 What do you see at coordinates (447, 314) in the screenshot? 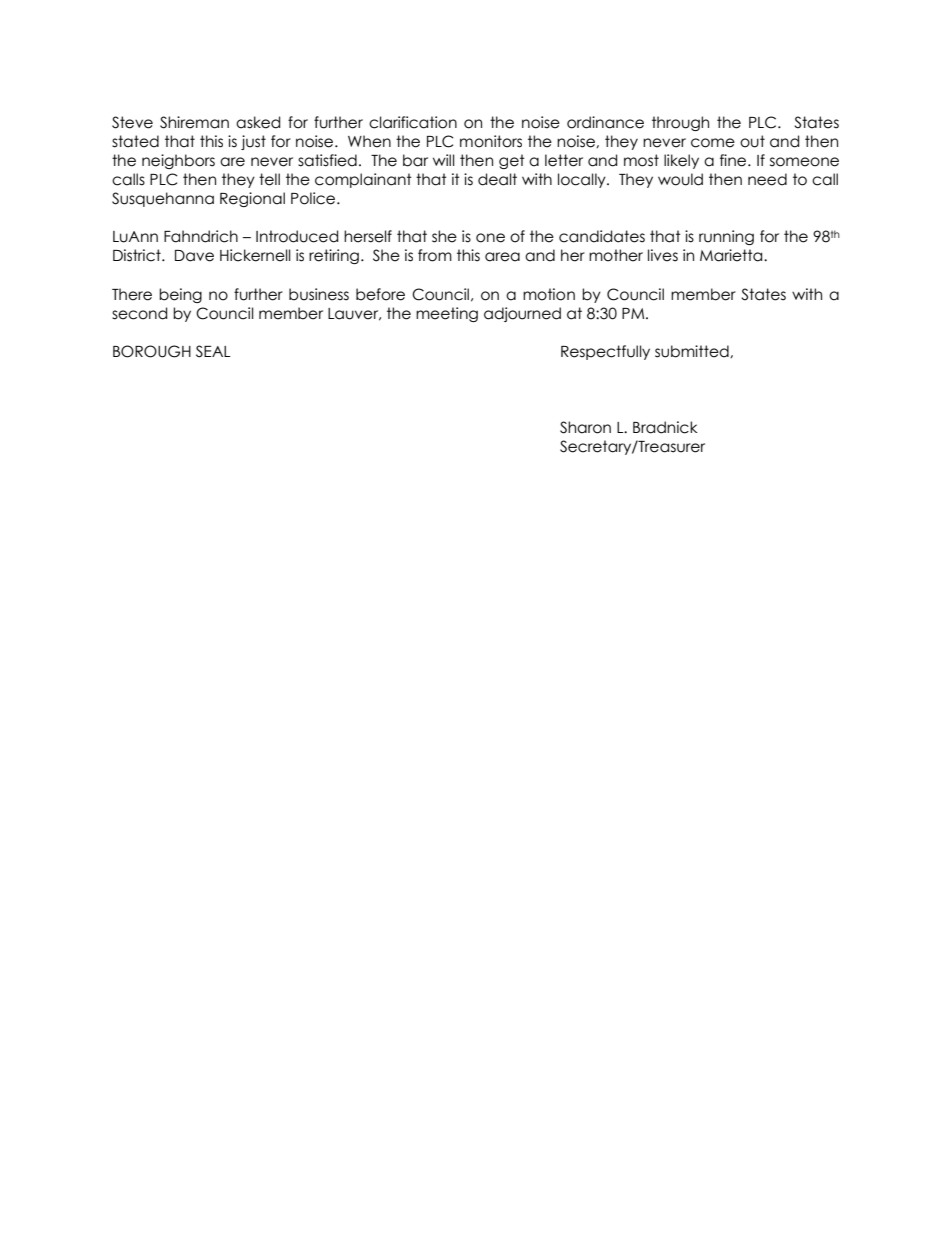
I see `meeting` at bounding box center [447, 314].
